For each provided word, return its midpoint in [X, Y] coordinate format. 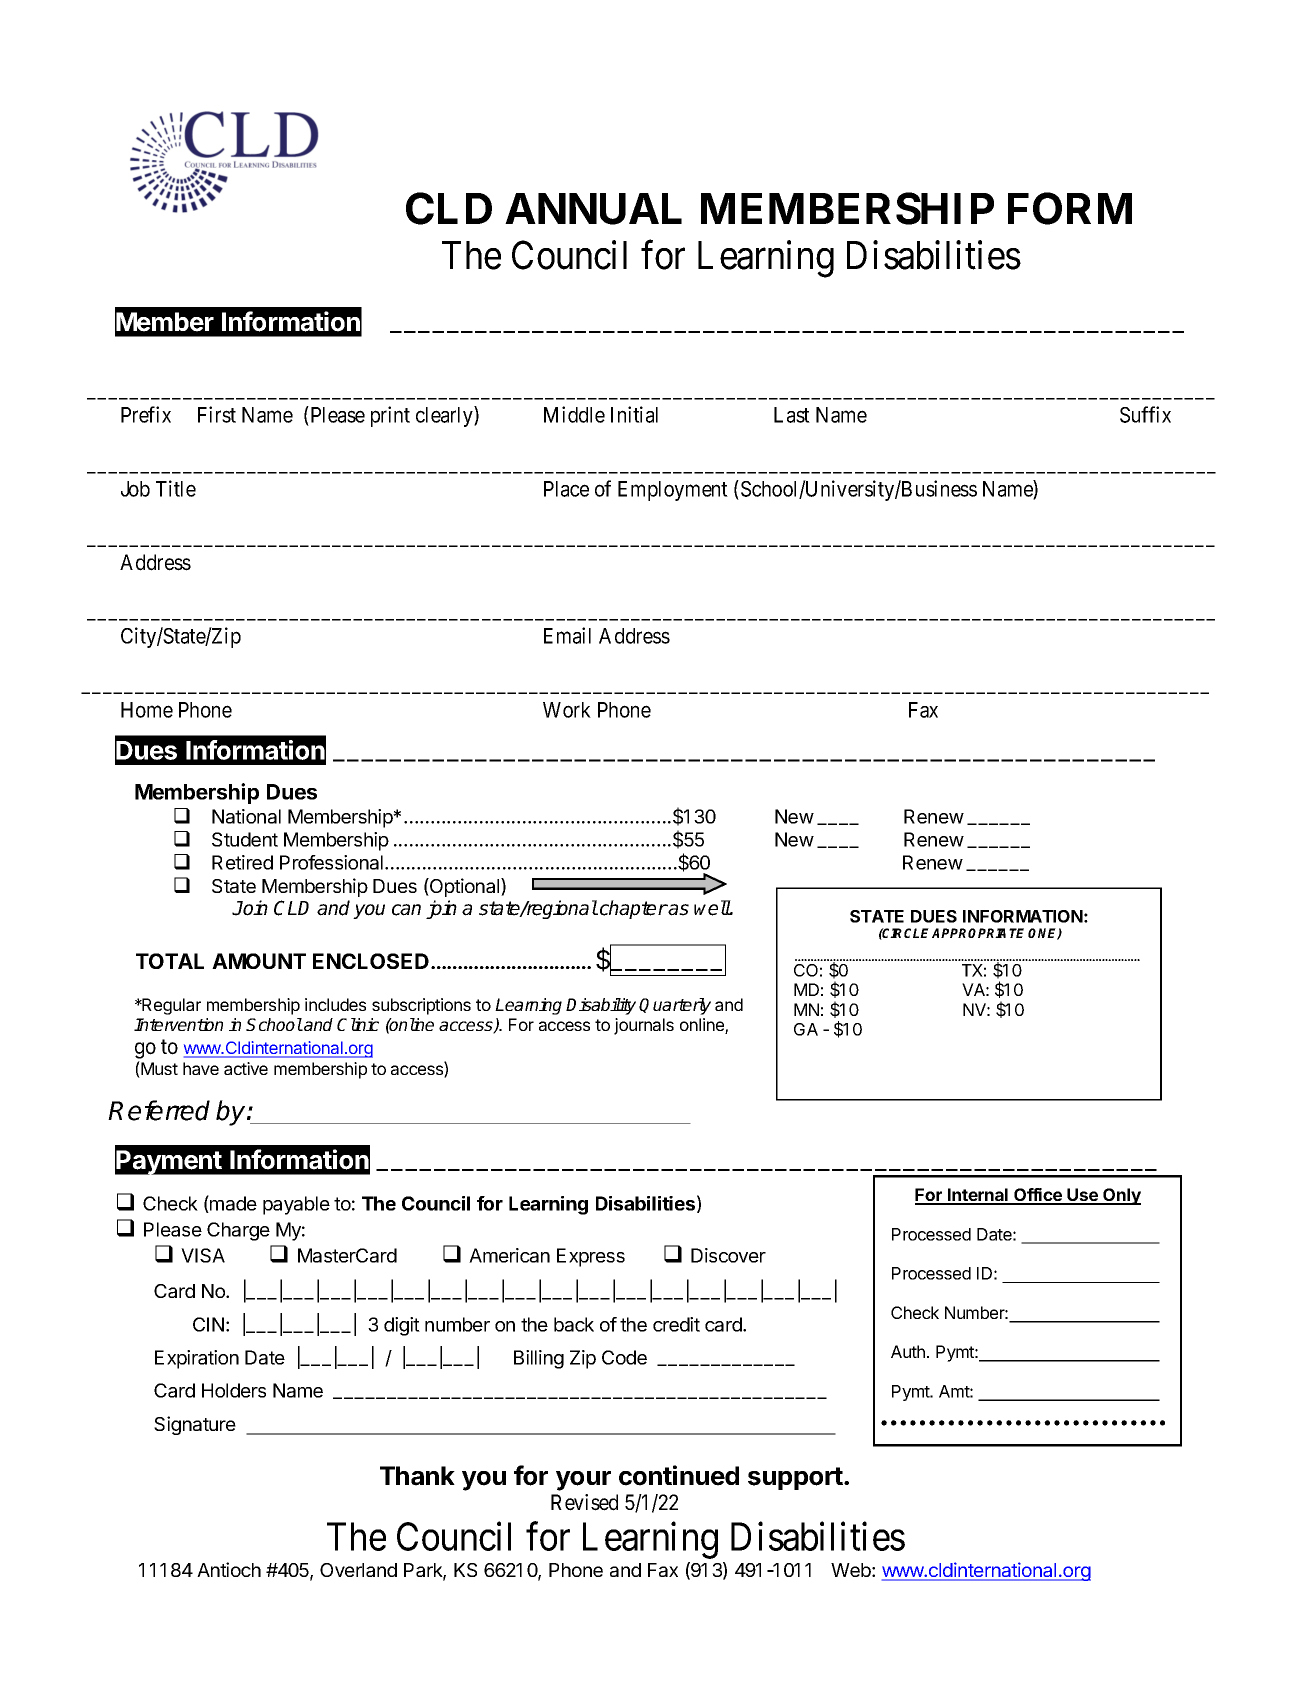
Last [792, 415]
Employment [673, 491]
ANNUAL [593, 209]
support [796, 1478]
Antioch [229, 1569]
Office [1038, 1196]
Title [176, 488]
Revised [584, 1502]
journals [644, 1026]
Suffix [1145, 414]
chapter [634, 909]
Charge [238, 1231]
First [217, 414]
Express [591, 1257]
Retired [242, 862]
